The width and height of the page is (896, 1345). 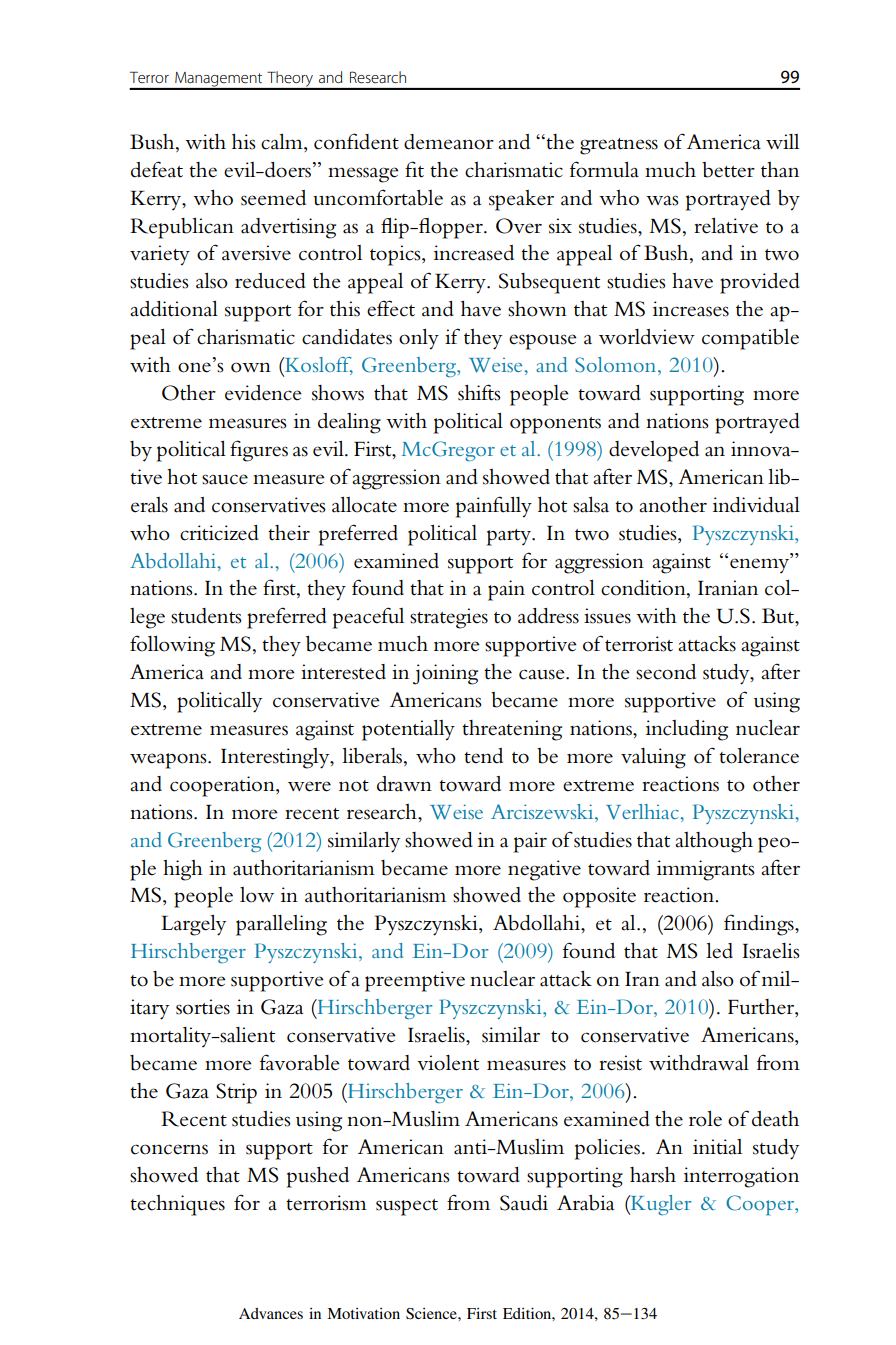 What do you see at coordinates (271, 1313) in the page?
I see `Advances` at bounding box center [271, 1313].
